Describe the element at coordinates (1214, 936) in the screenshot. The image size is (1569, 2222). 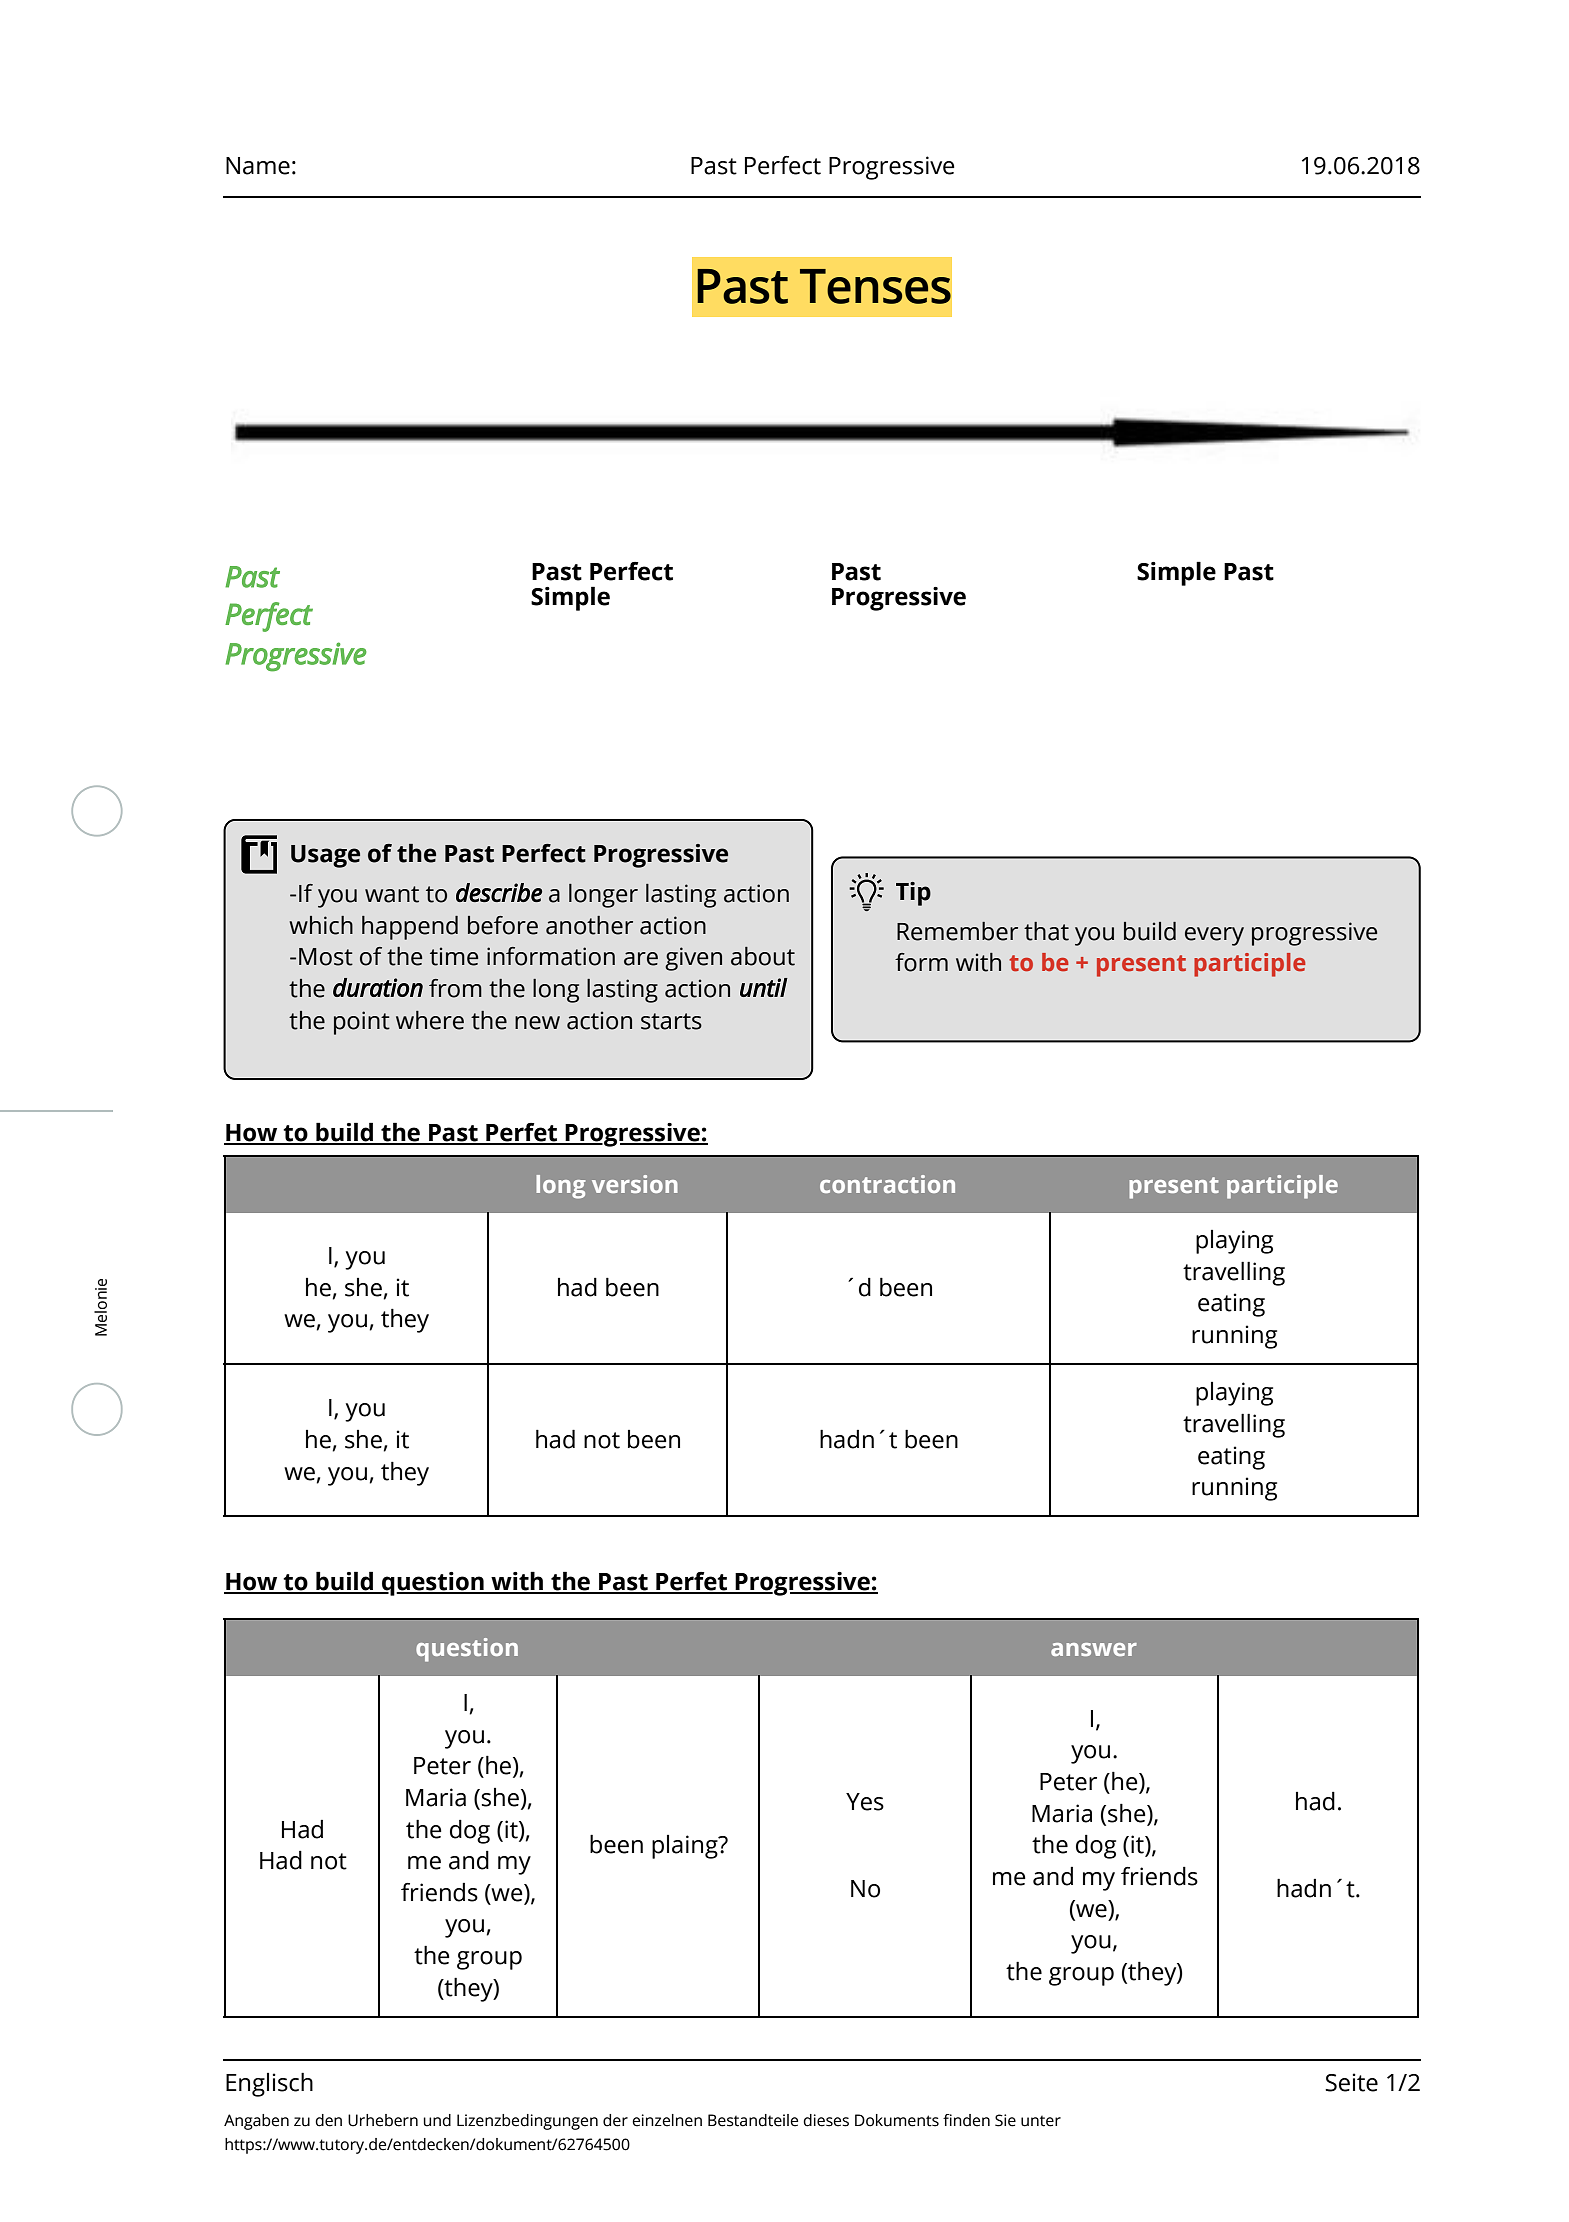
I see `every` at that location.
